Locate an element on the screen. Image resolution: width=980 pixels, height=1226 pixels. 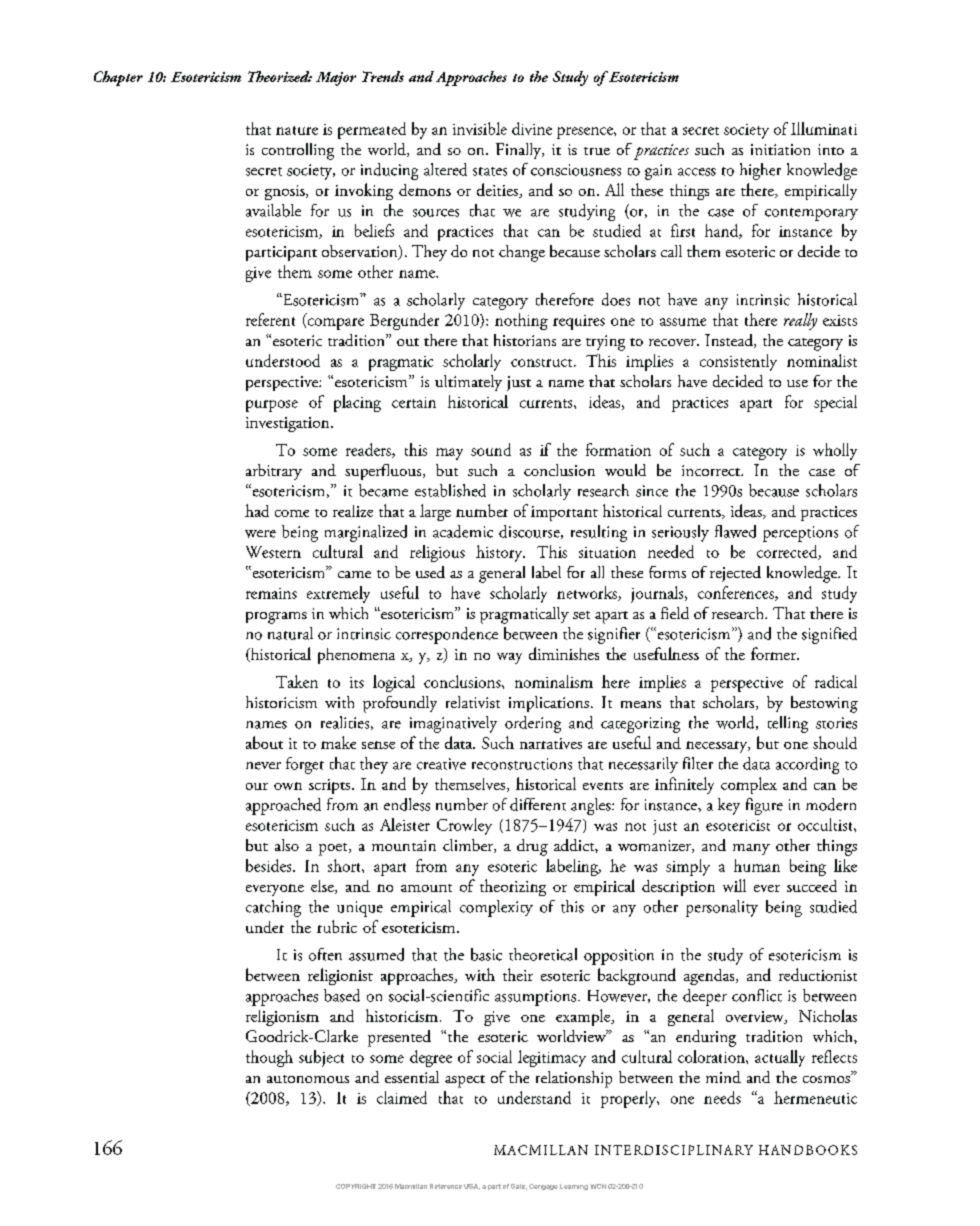
sound is located at coordinates (491, 449).
